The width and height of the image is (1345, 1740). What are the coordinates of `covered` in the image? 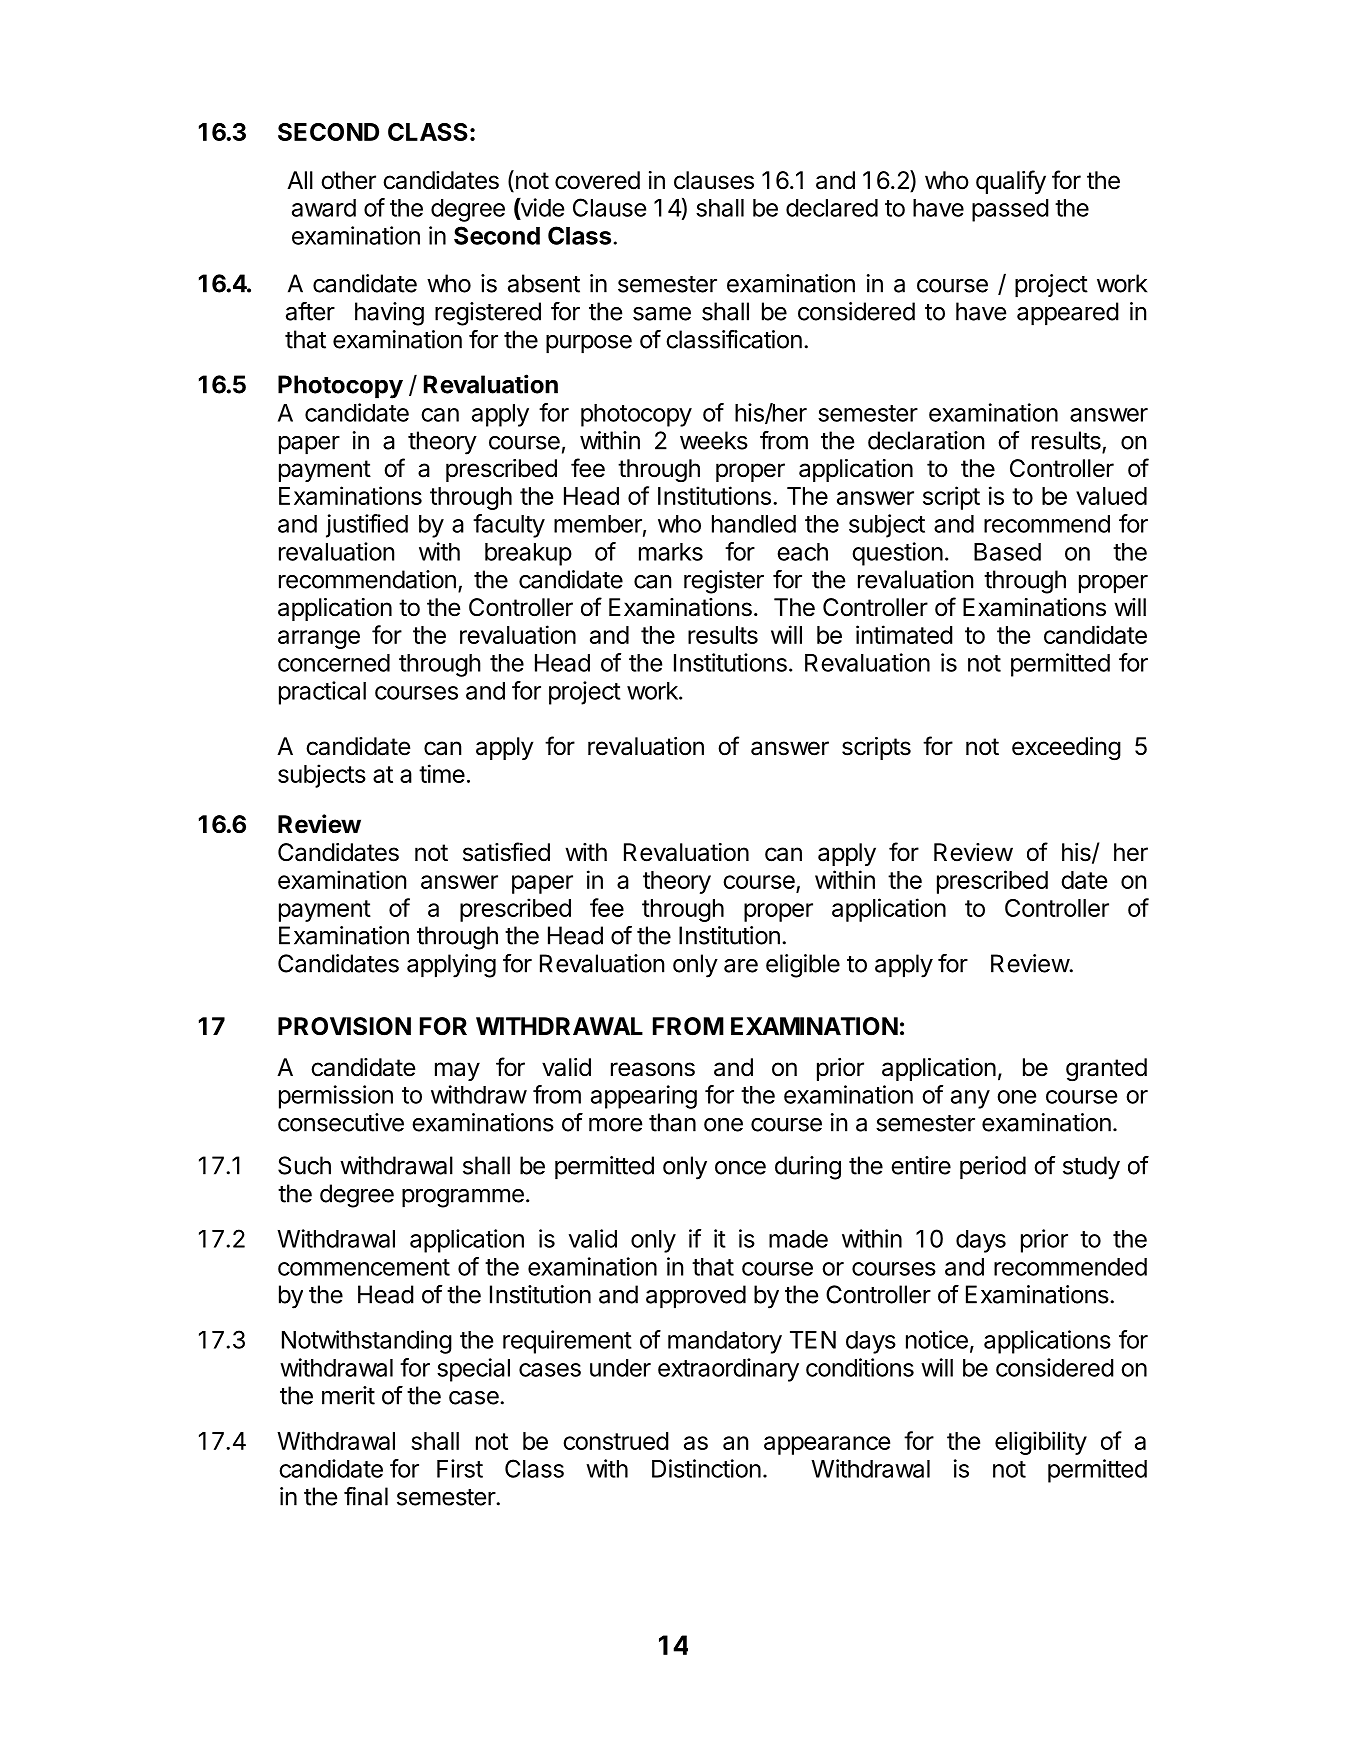 It's located at (597, 180).
